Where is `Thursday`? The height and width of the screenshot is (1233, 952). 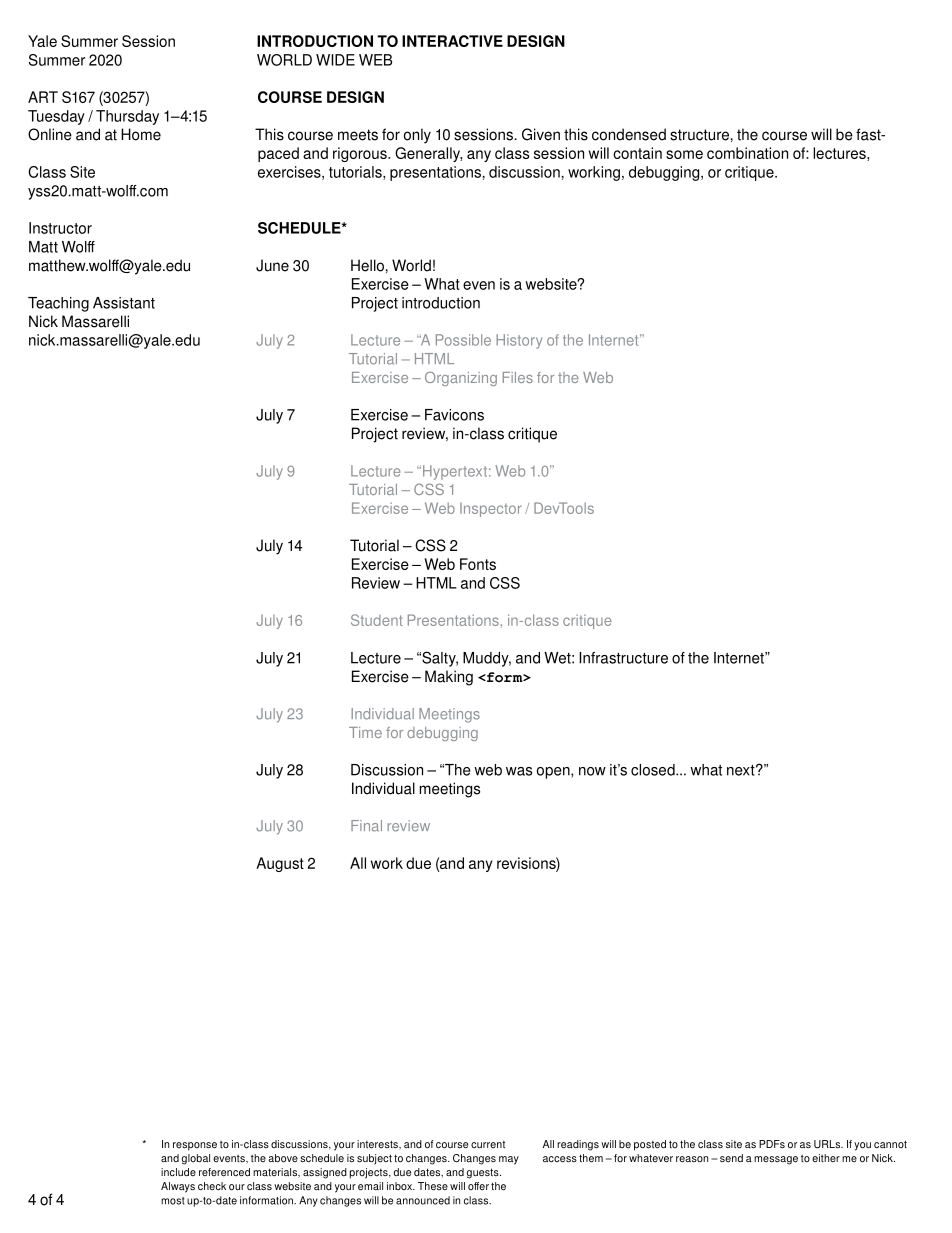
Thursday is located at coordinates (127, 117).
